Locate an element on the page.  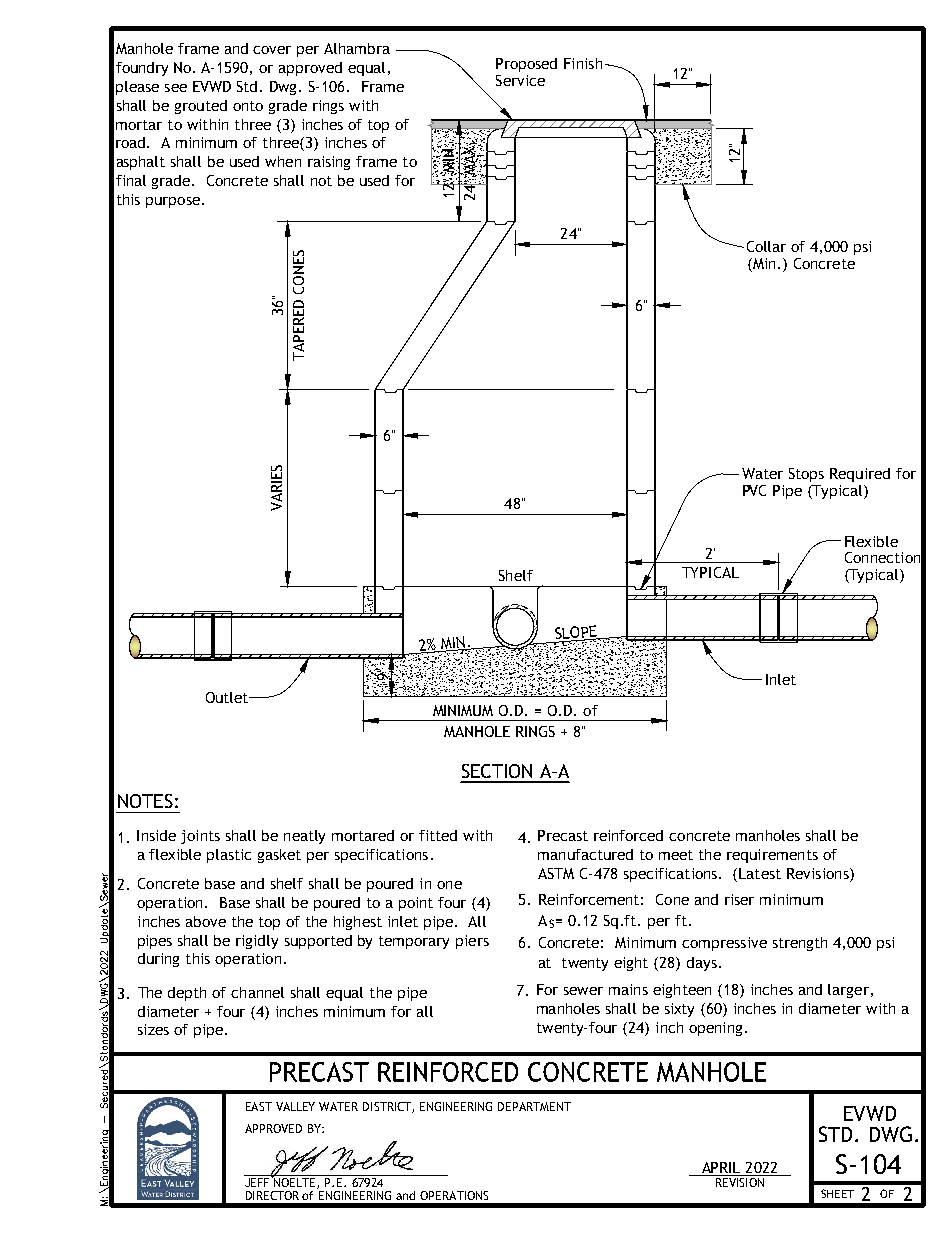
requirements is located at coordinates (772, 856).
